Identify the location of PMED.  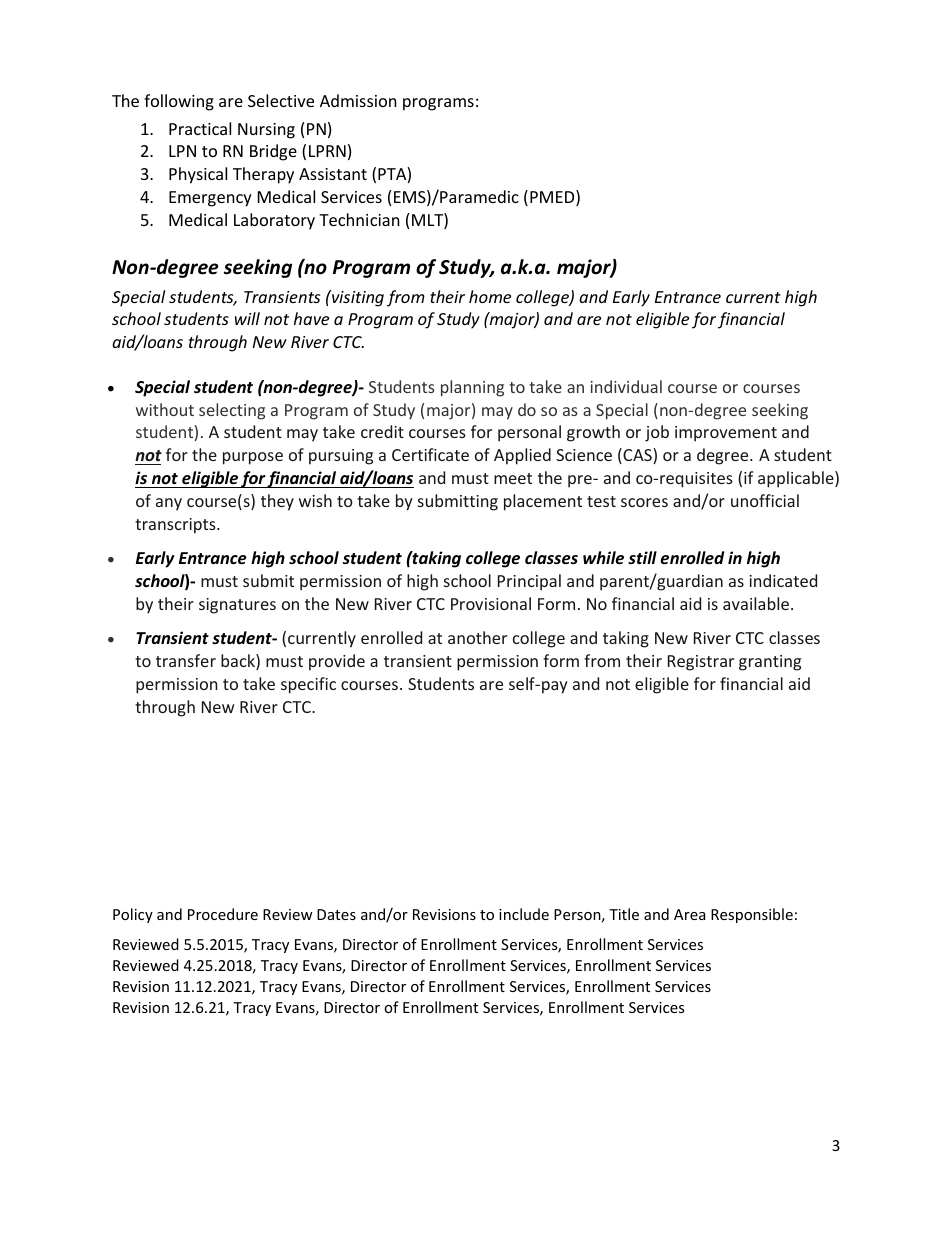
(553, 198).
